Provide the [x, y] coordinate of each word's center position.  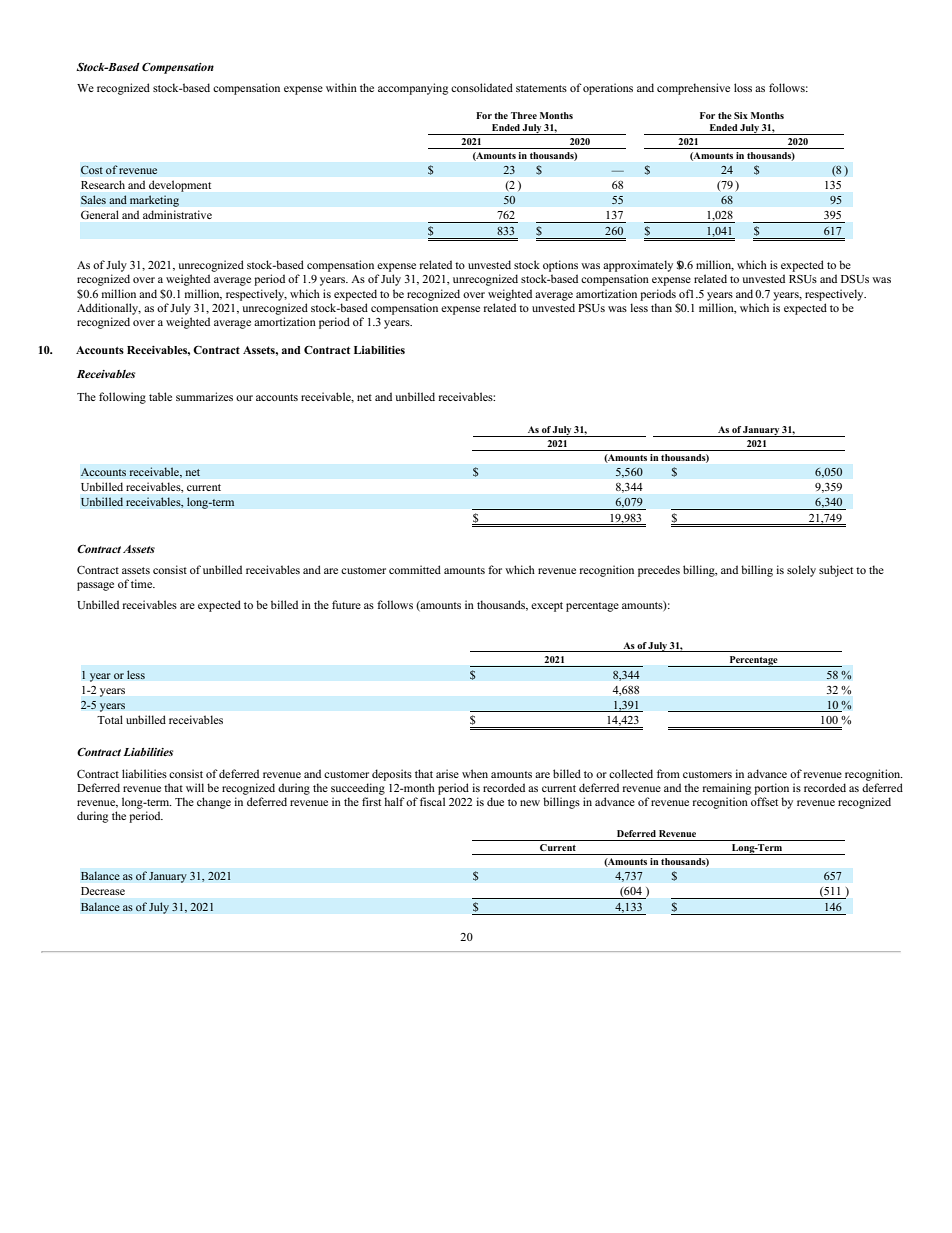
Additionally [109, 309]
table [160, 396]
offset [764, 801]
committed [415, 569]
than [661, 307]
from [668, 773]
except [547, 607]
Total [110, 719]
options [560, 267]
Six [741, 115]
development [180, 186]
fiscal [432, 801]
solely [801, 571]
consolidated [482, 87]
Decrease [103, 891]
